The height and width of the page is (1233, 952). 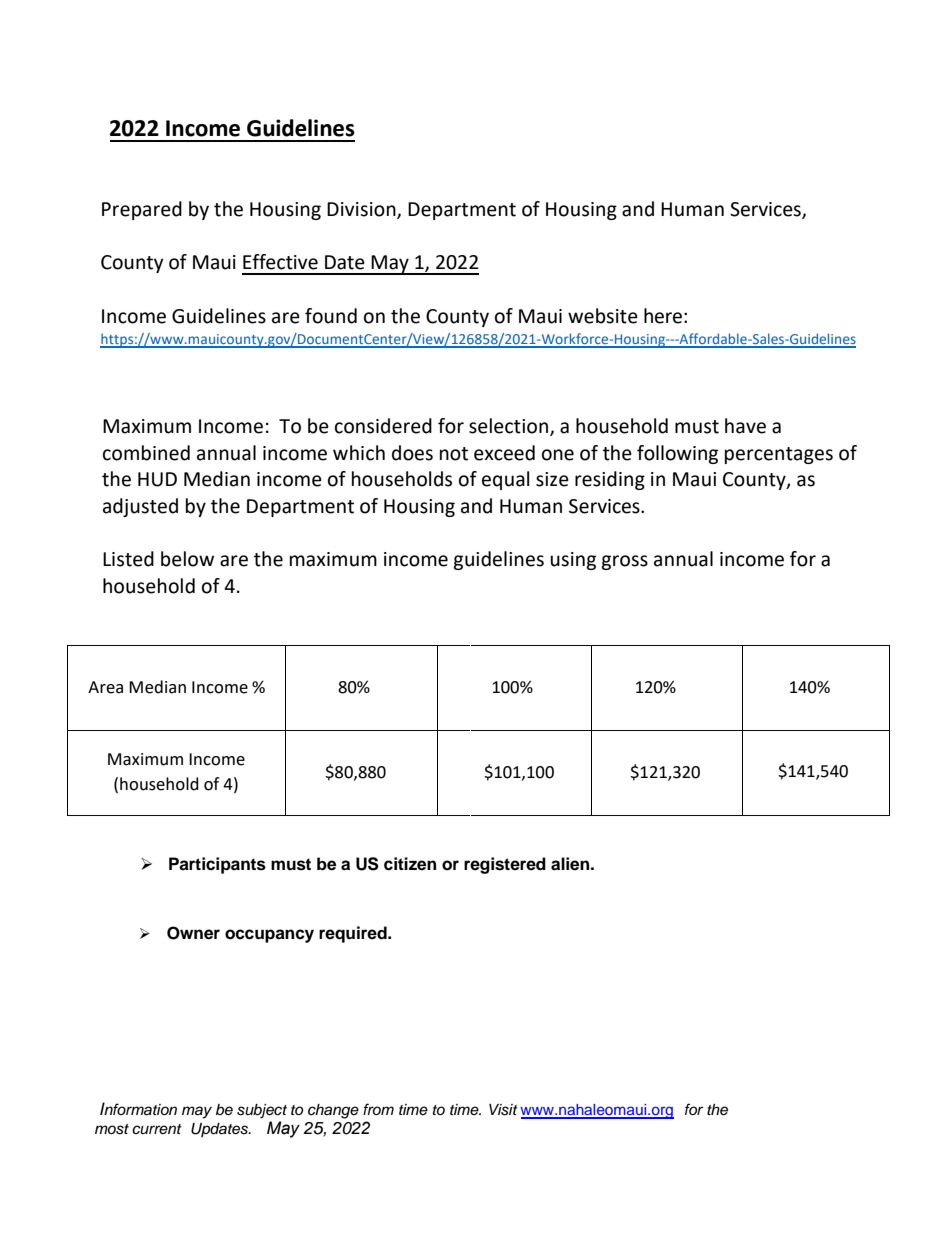 What do you see at coordinates (142, 210) in the page?
I see `Prepared` at bounding box center [142, 210].
